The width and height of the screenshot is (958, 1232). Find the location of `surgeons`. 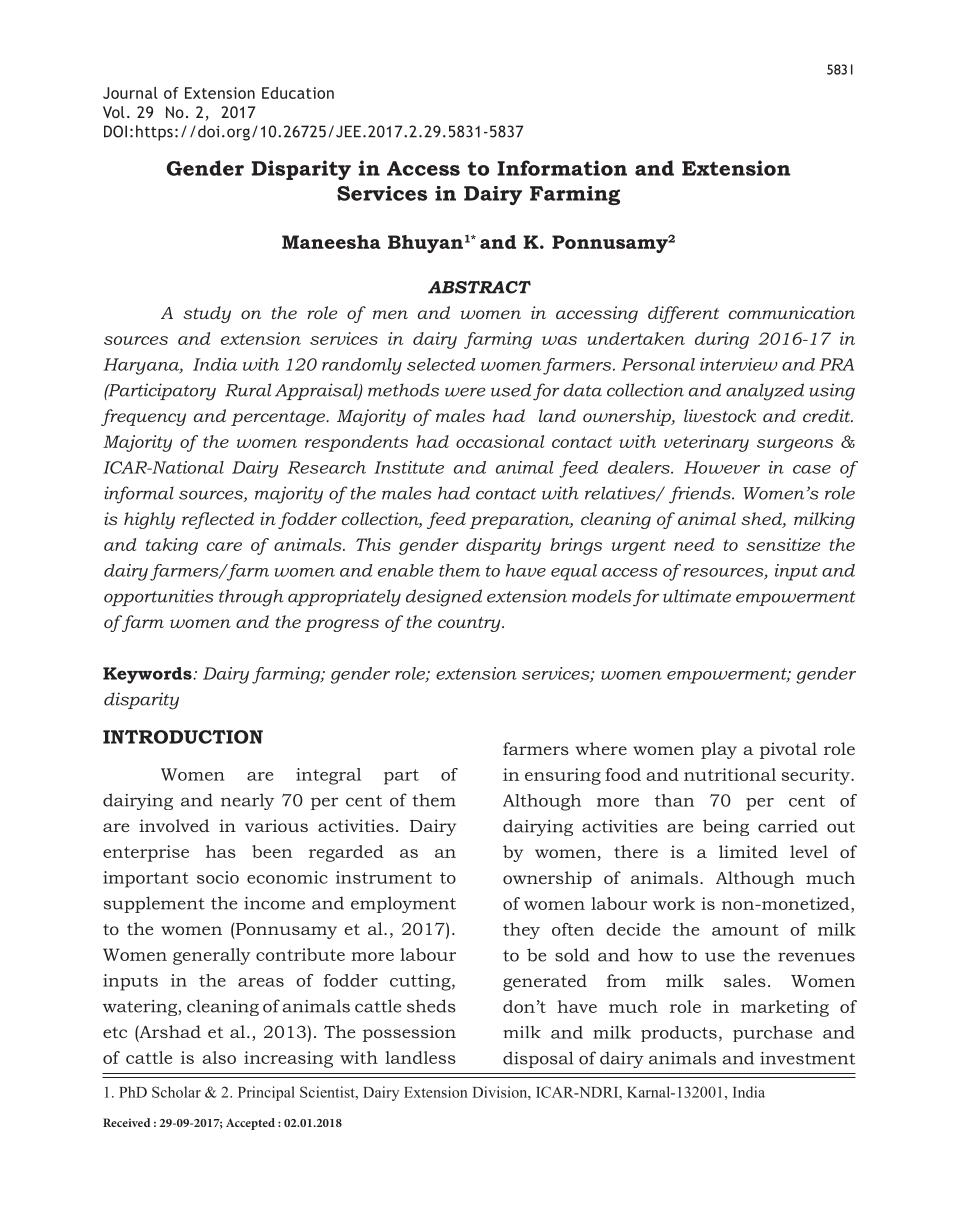

surgeons is located at coordinates (795, 445).
